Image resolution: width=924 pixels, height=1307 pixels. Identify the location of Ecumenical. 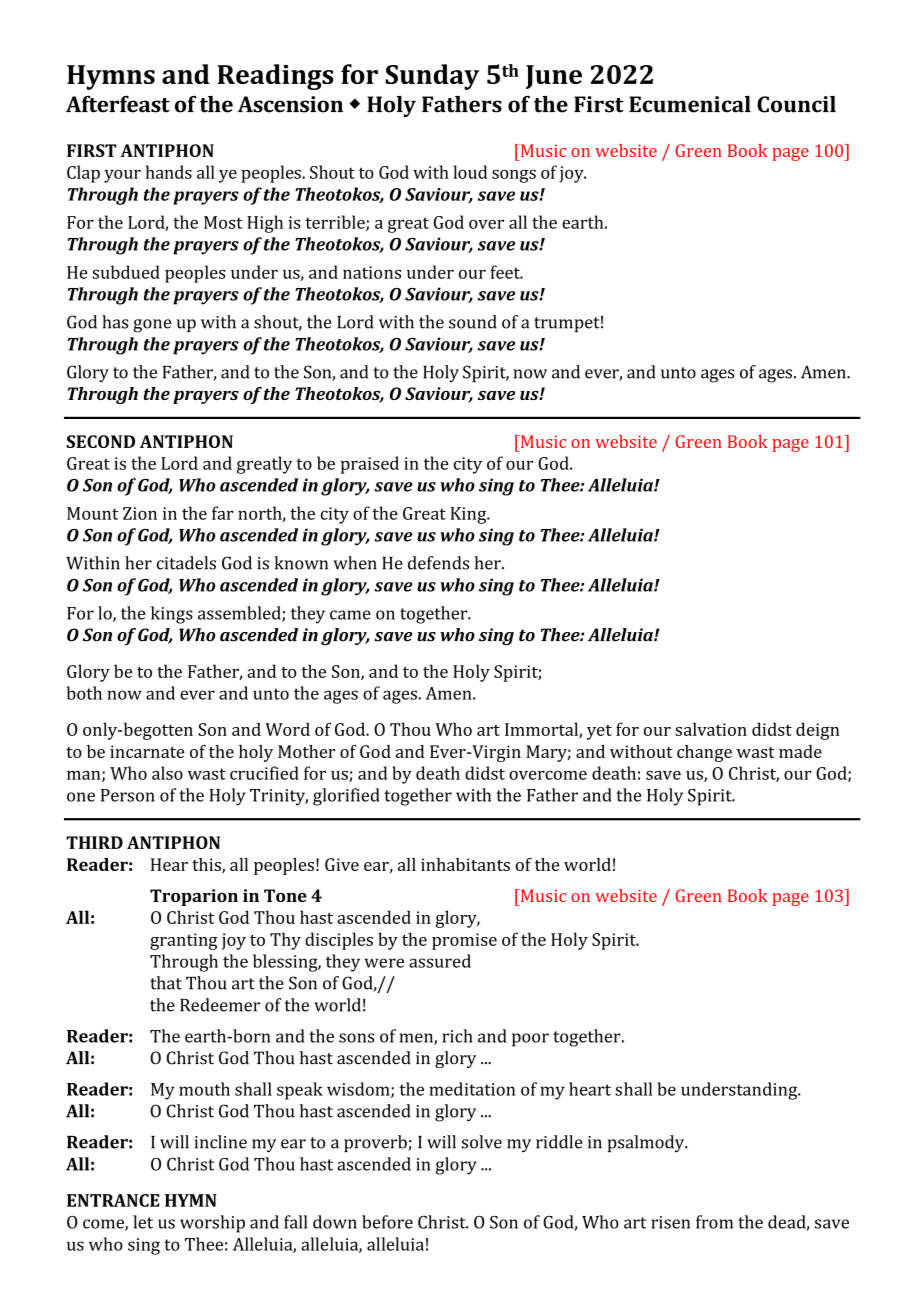
(690, 104).
